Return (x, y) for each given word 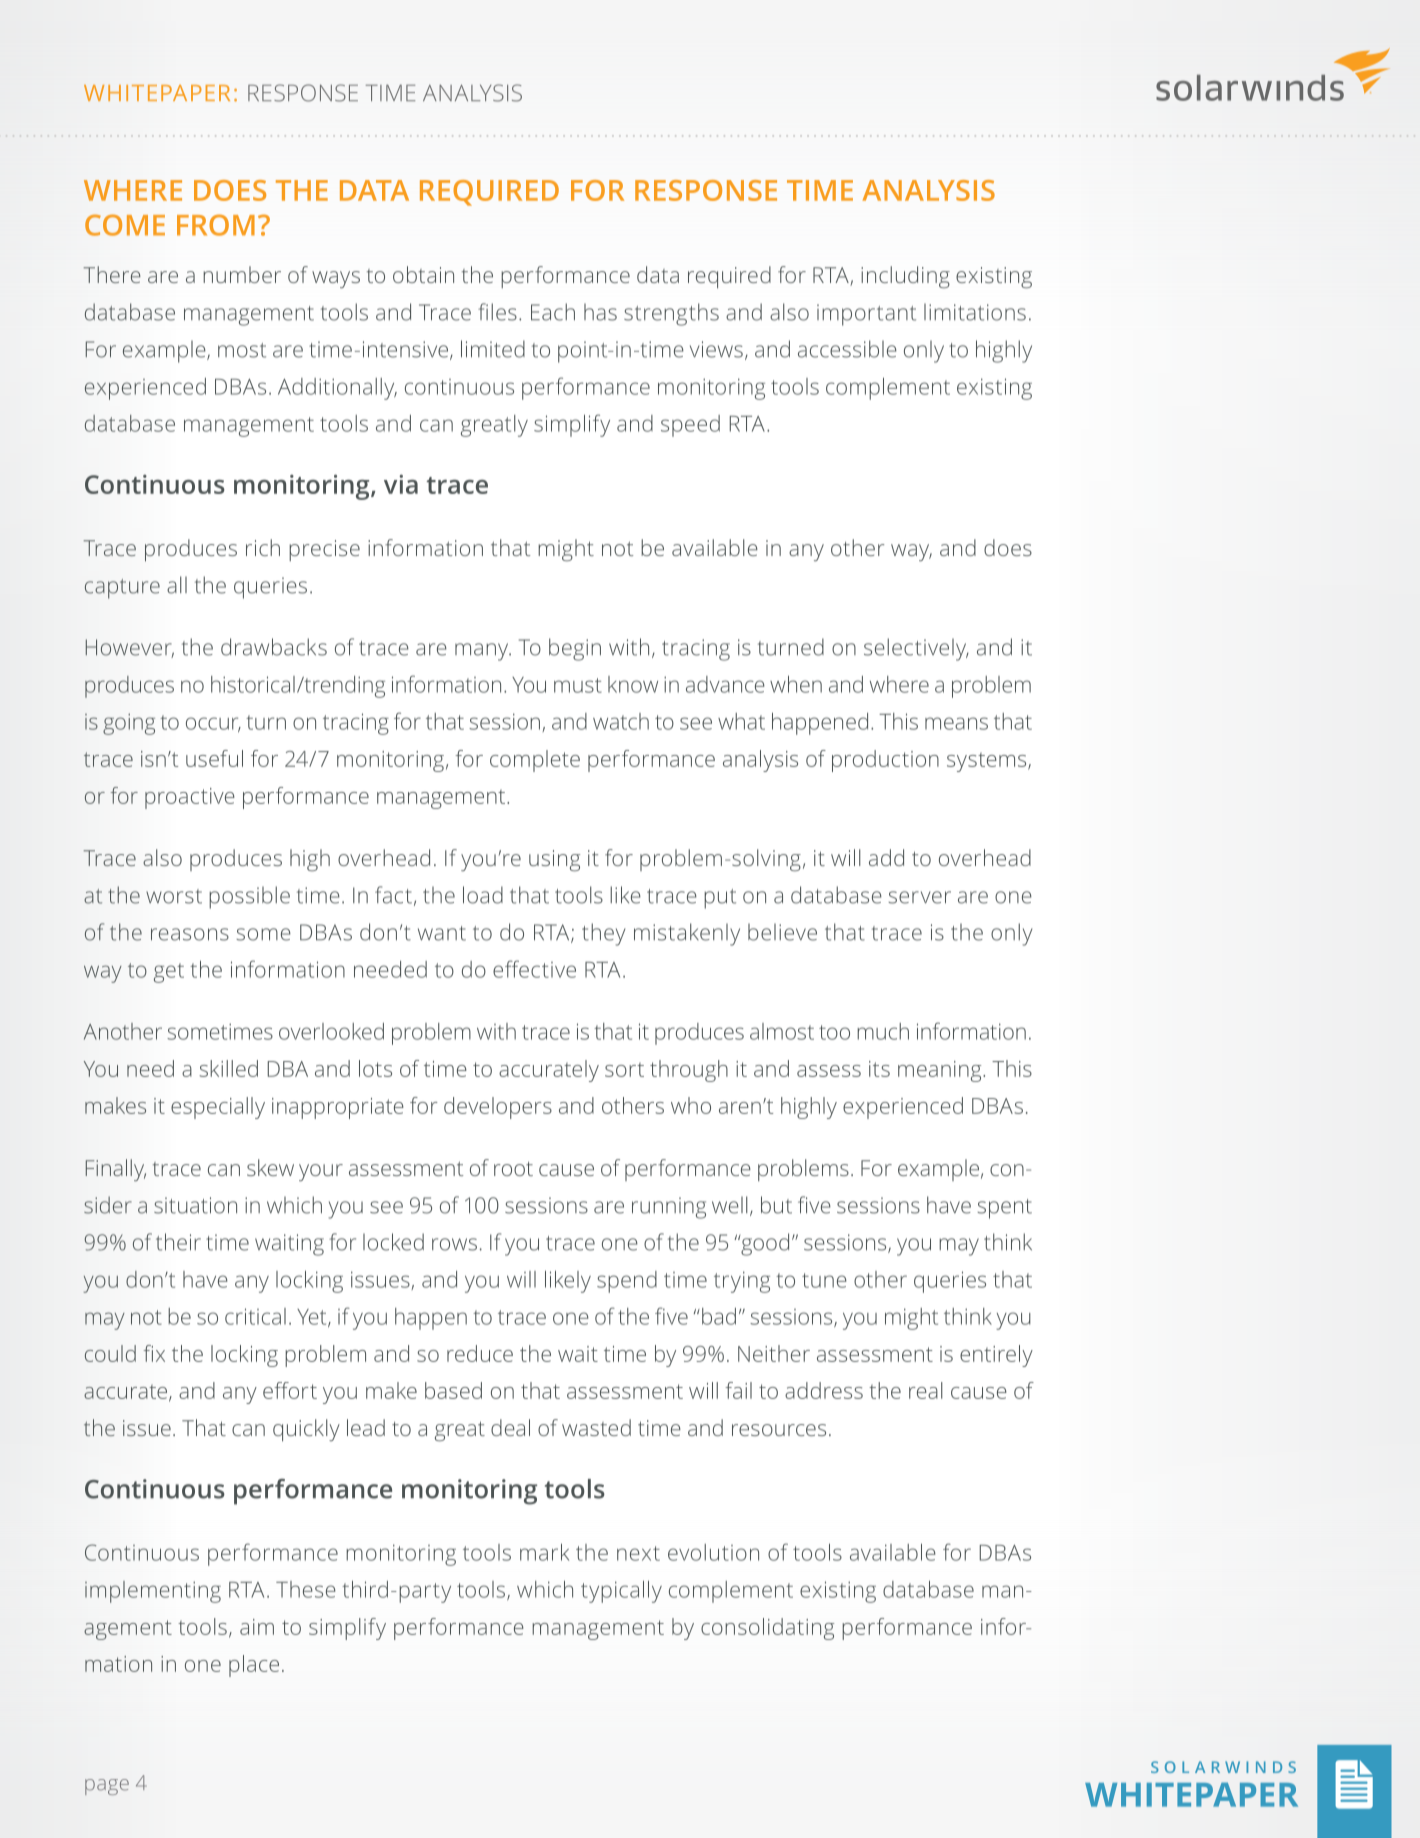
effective (534, 969)
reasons (190, 934)
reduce (480, 1353)
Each (553, 312)
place (254, 1666)
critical (255, 1316)
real (926, 1390)
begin (575, 649)
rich (263, 547)
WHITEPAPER (157, 93)
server (919, 897)
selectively (916, 649)
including (905, 277)
